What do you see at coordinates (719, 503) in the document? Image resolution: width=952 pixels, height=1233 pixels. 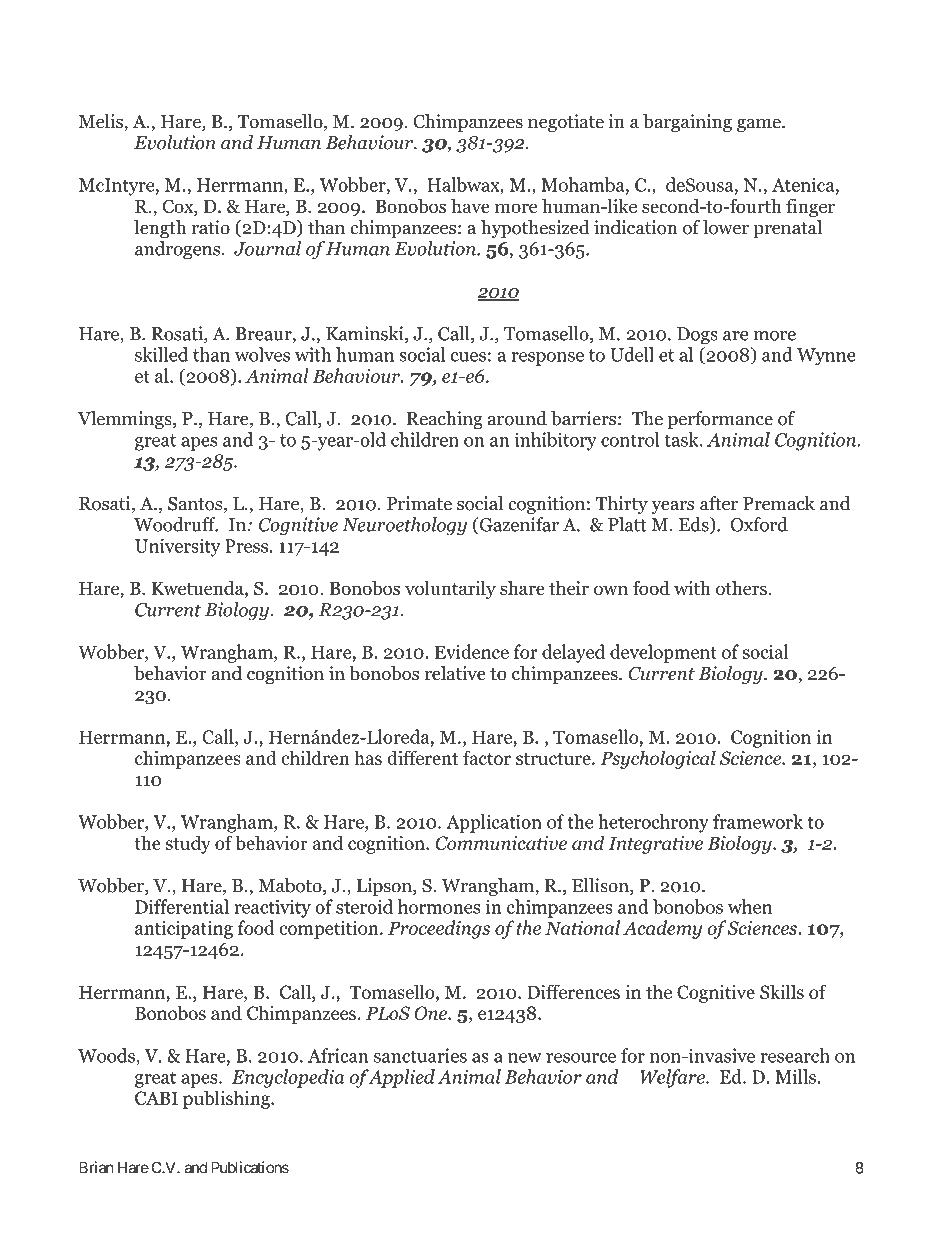 I see `after` at bounding box center [719, 503].
